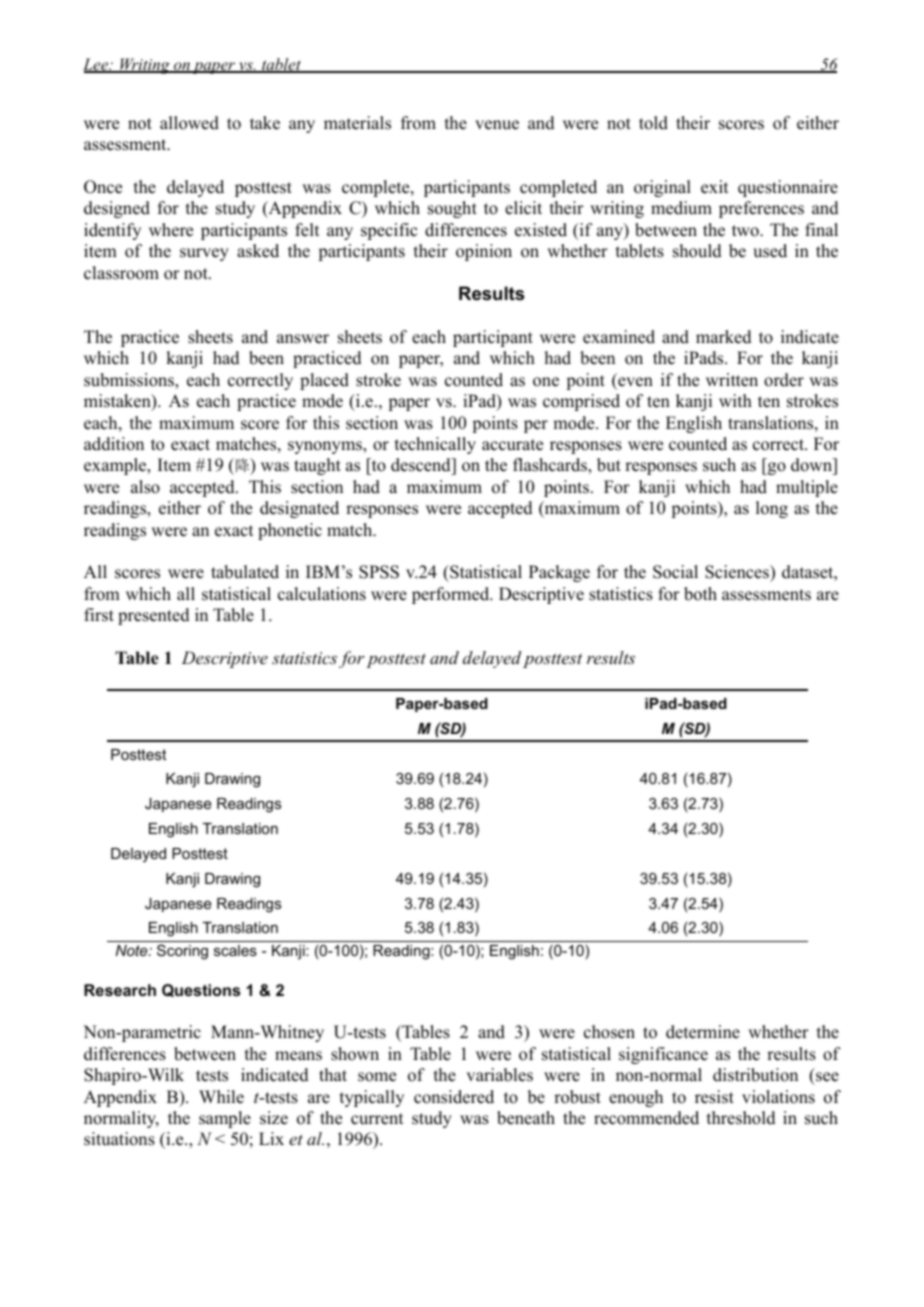  What do you see at coordinates (452, 595) in the screenshot?
I see `performed` at bounding box center [452, 595].
